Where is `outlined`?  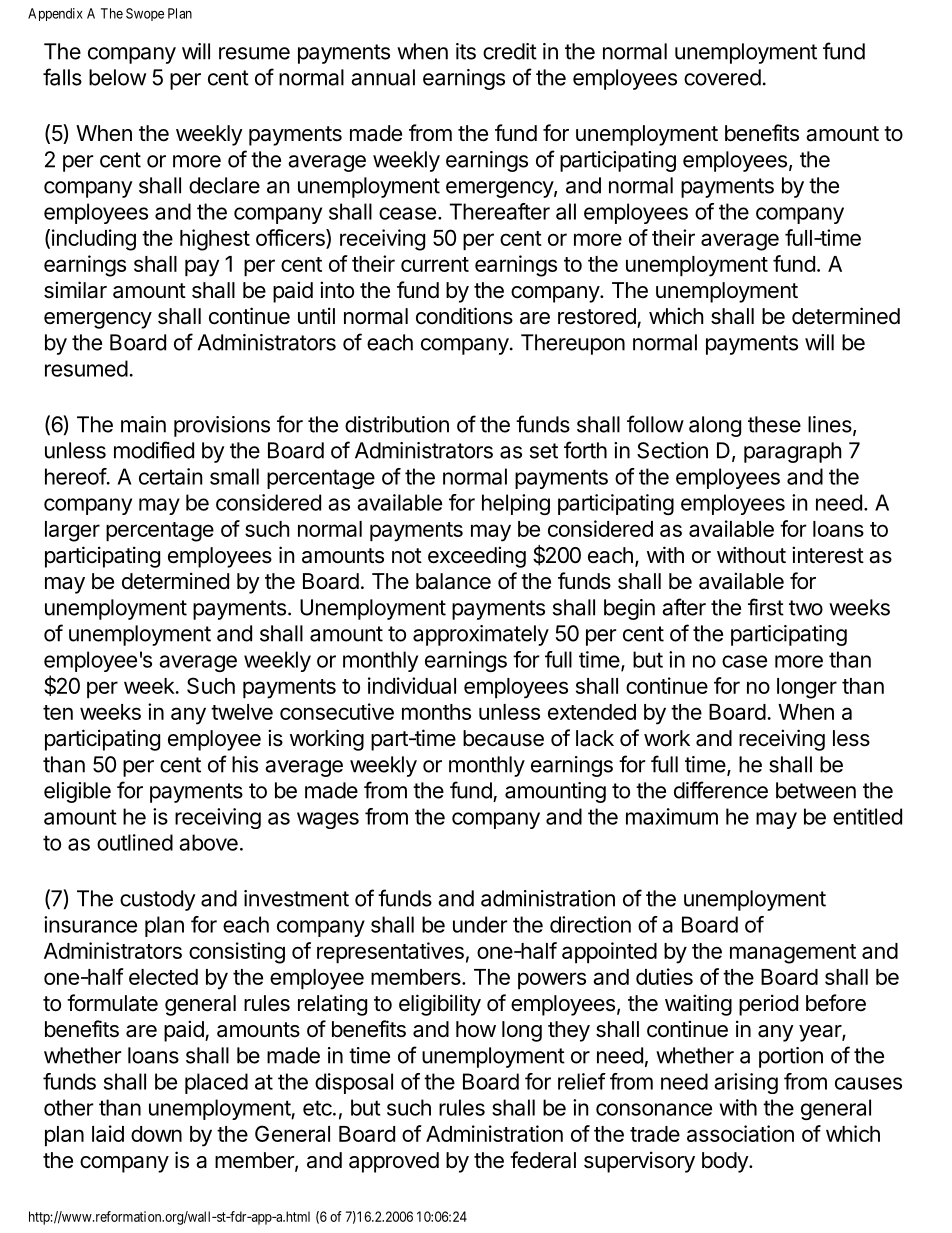 outlined is located at coordinates (135, 842).
